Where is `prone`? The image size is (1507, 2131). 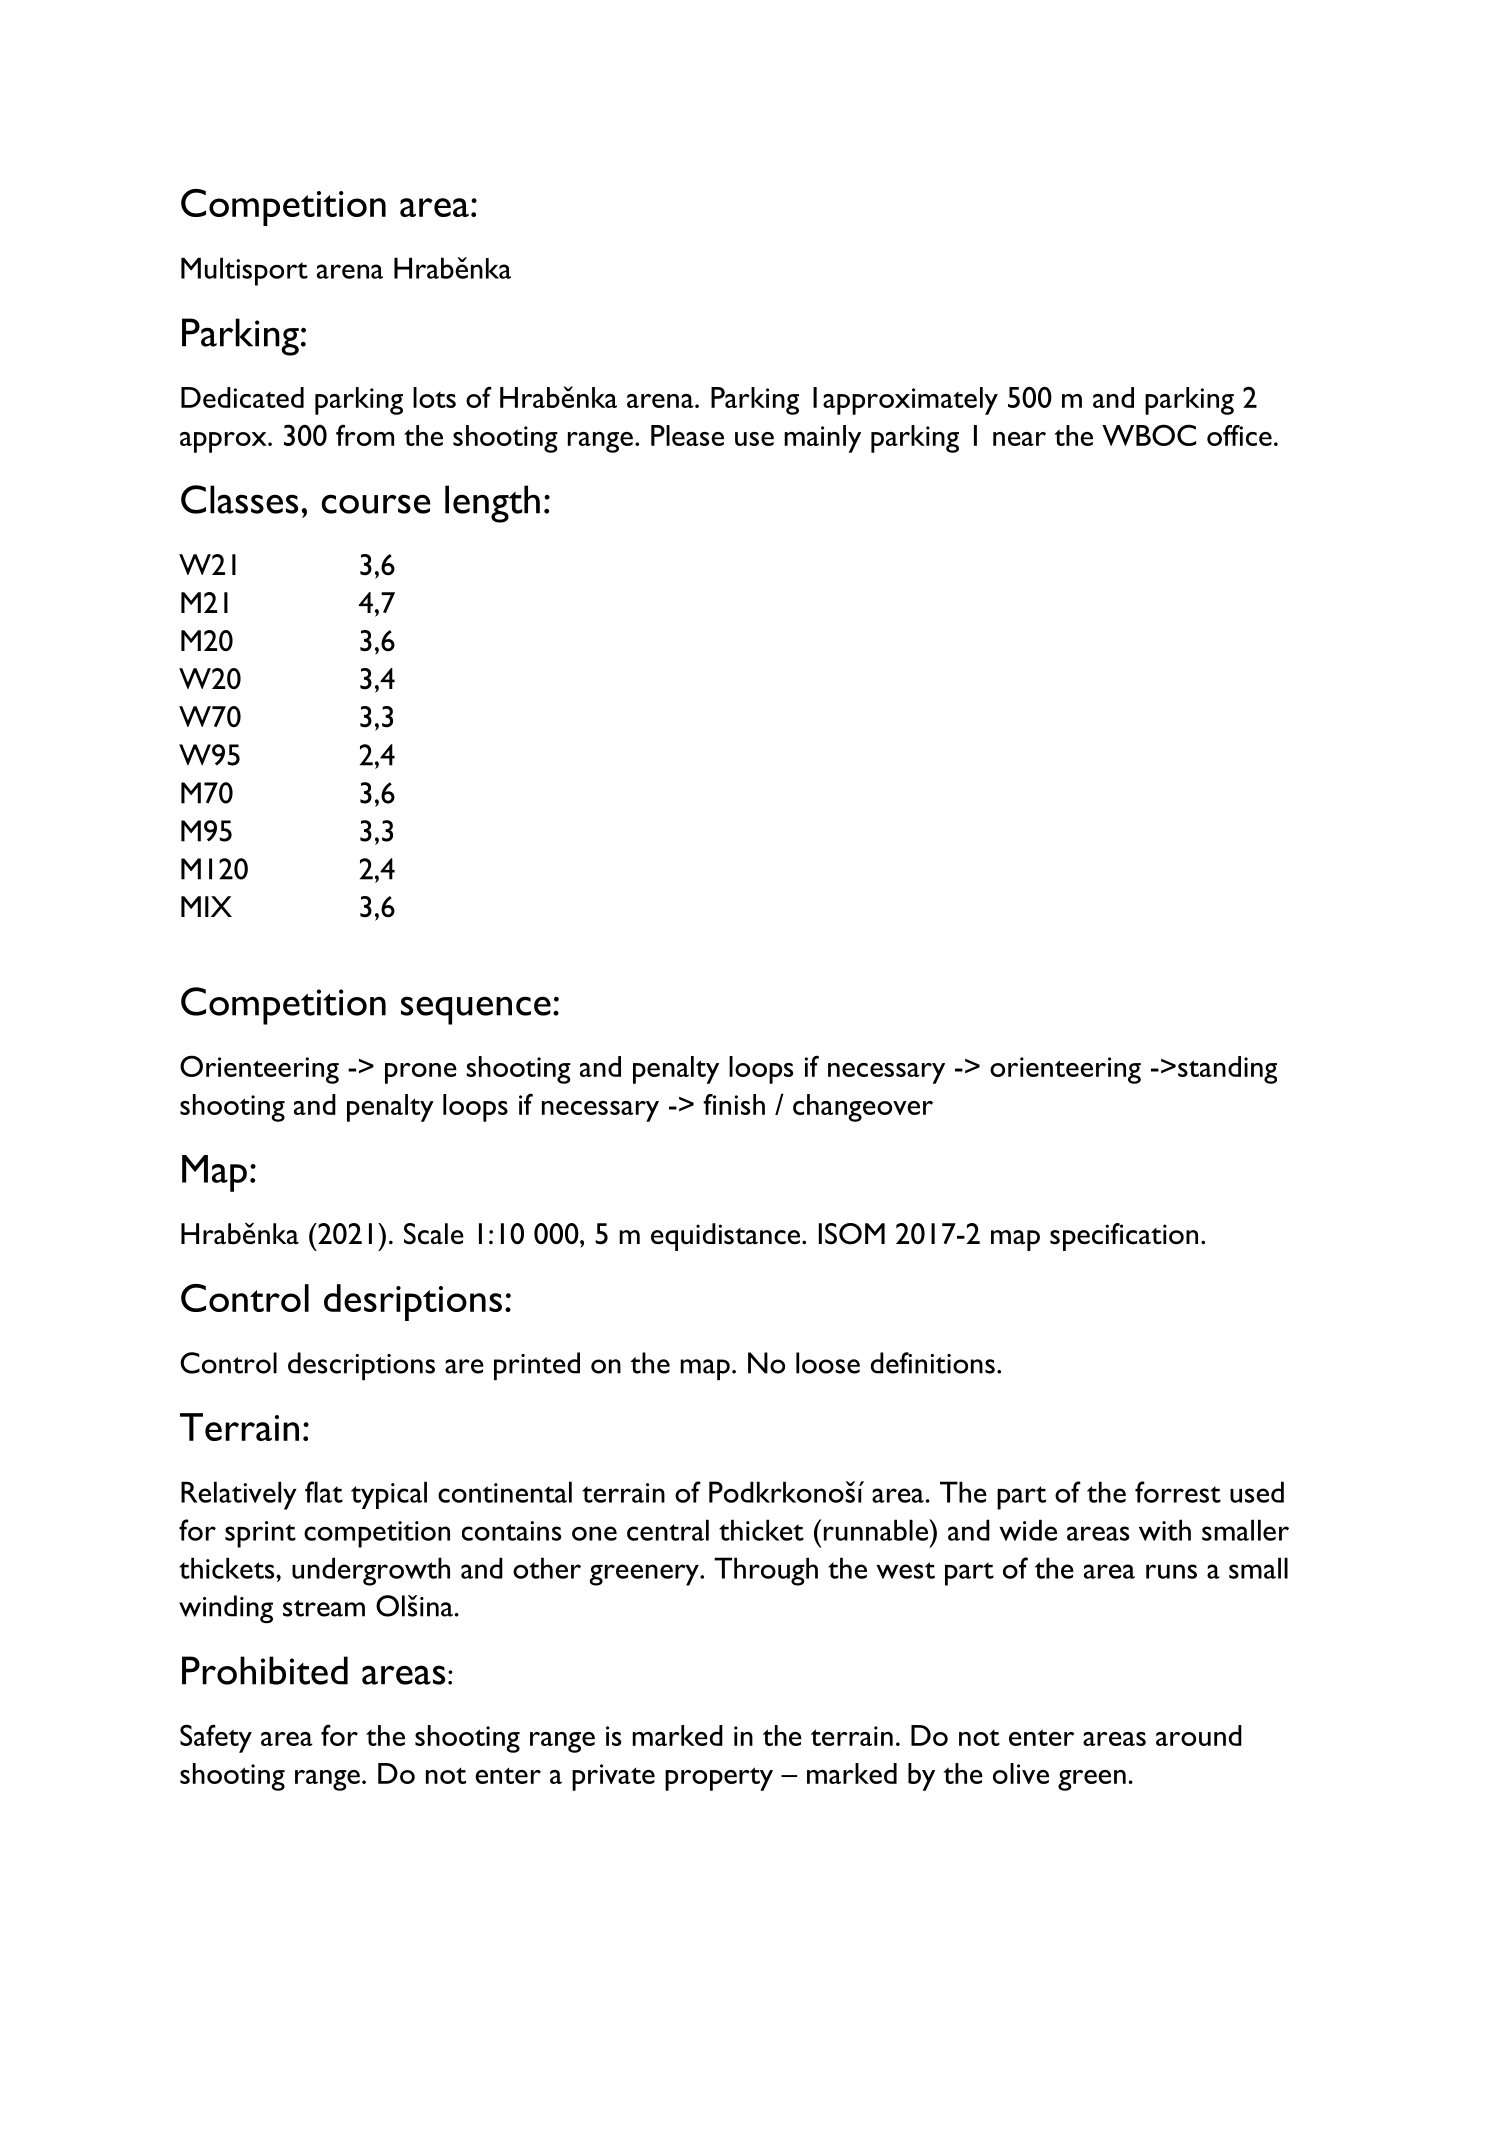 prone is located at coordinates (421, 1073).
